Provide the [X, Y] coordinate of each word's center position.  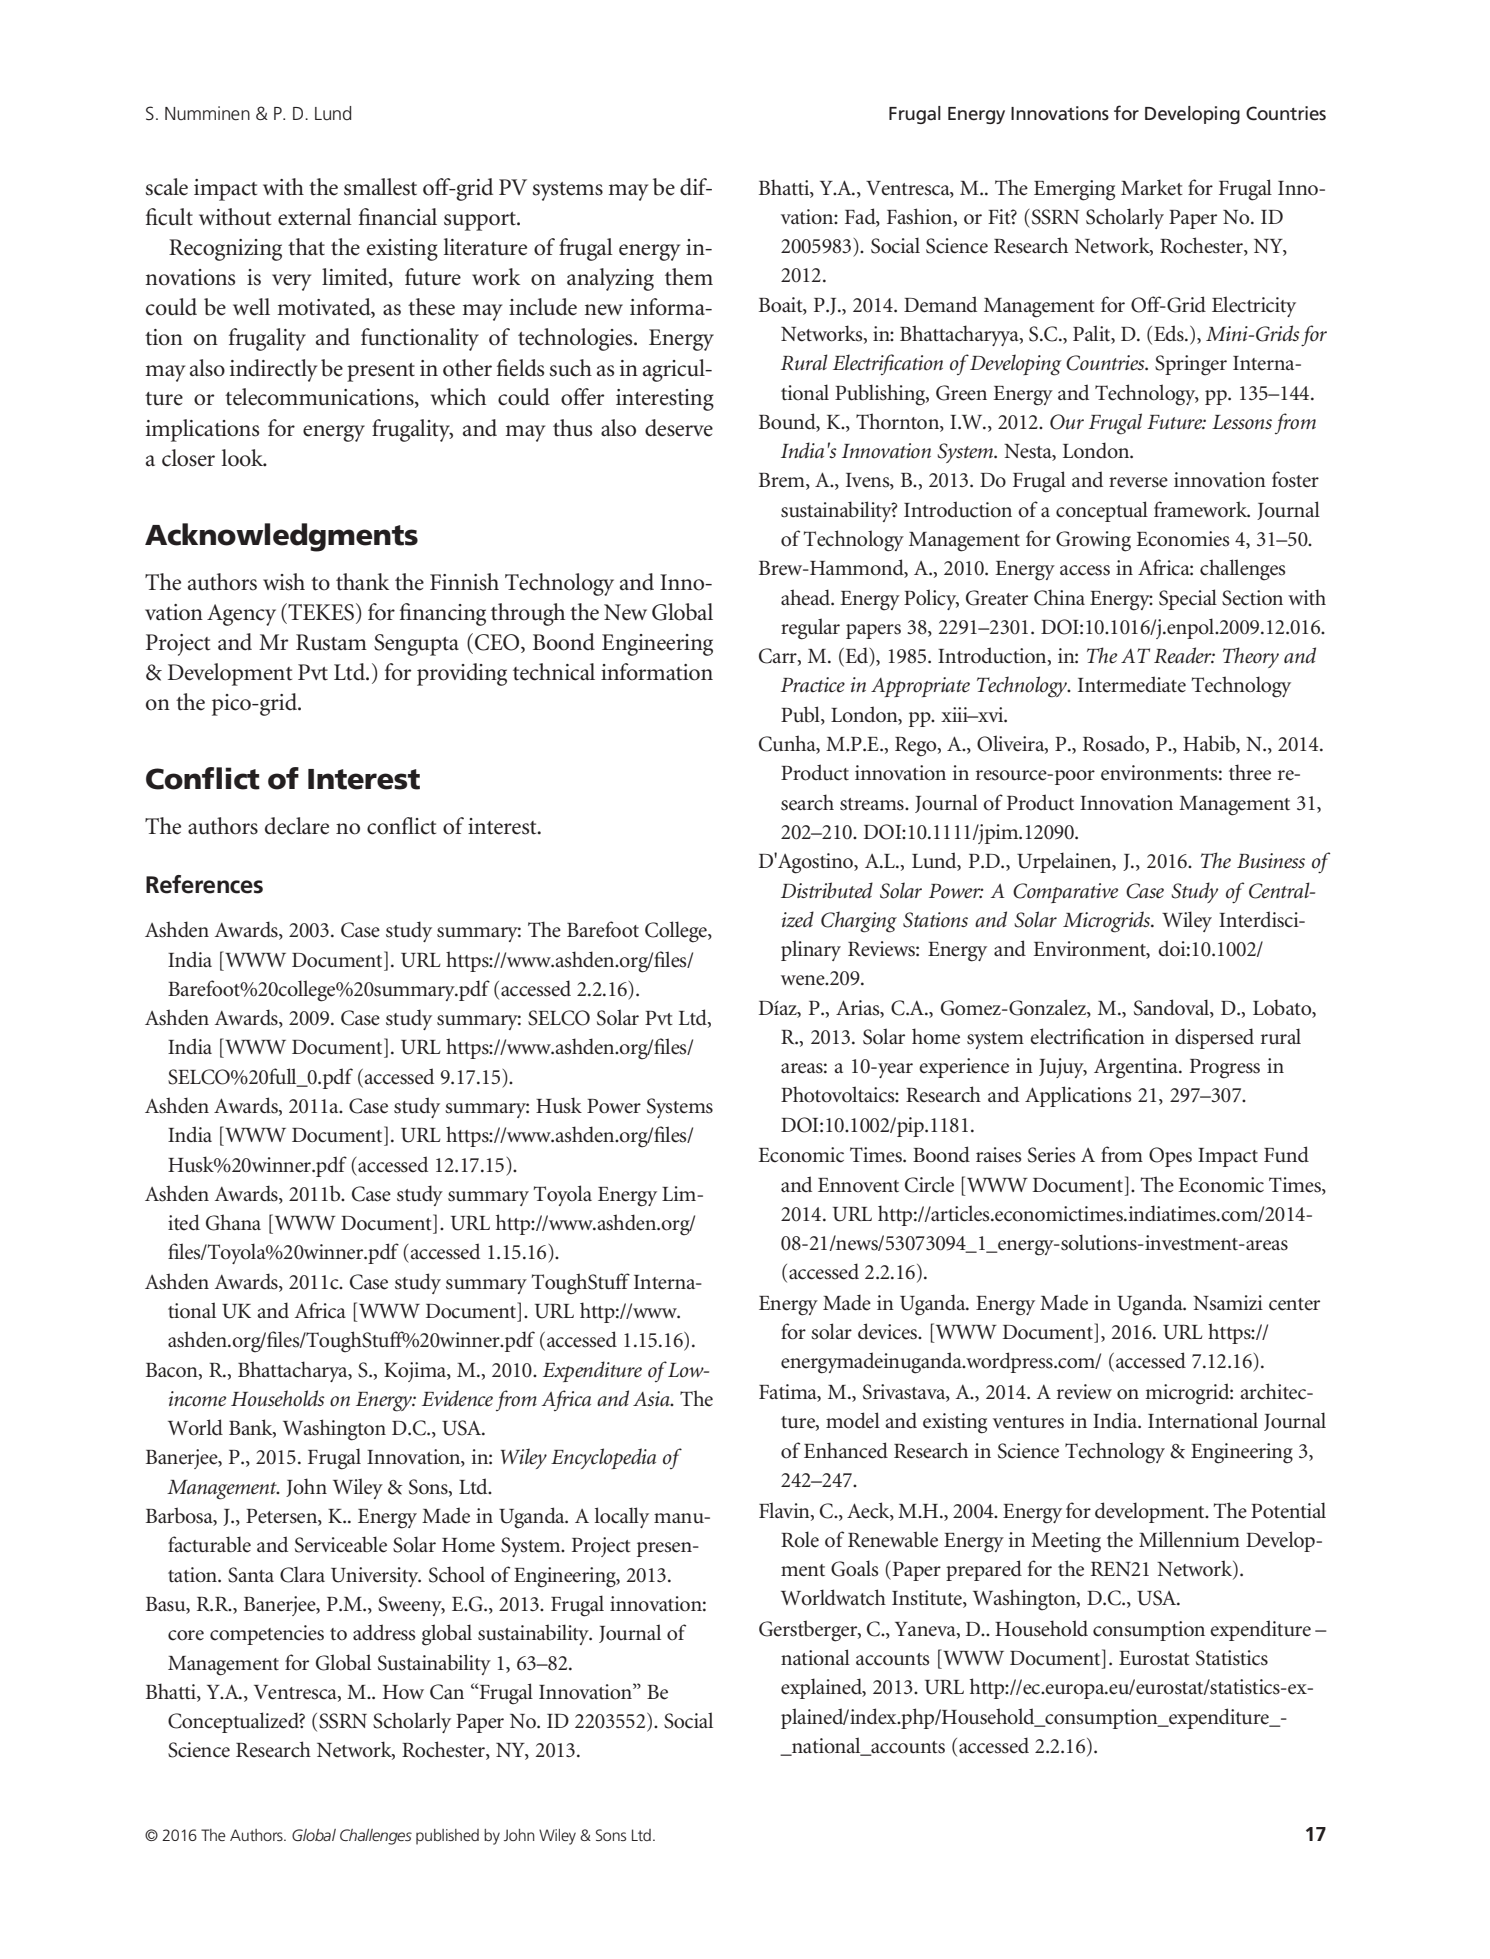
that [306, 247]
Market [1152, 187]
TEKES [320, 612]
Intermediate [1132, 684]
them [689, 277]
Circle [929, 1184]
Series [1051, 1155]
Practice [813, 685]
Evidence [457, 1398]
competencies [267, 1635]
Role [800, 1539]
